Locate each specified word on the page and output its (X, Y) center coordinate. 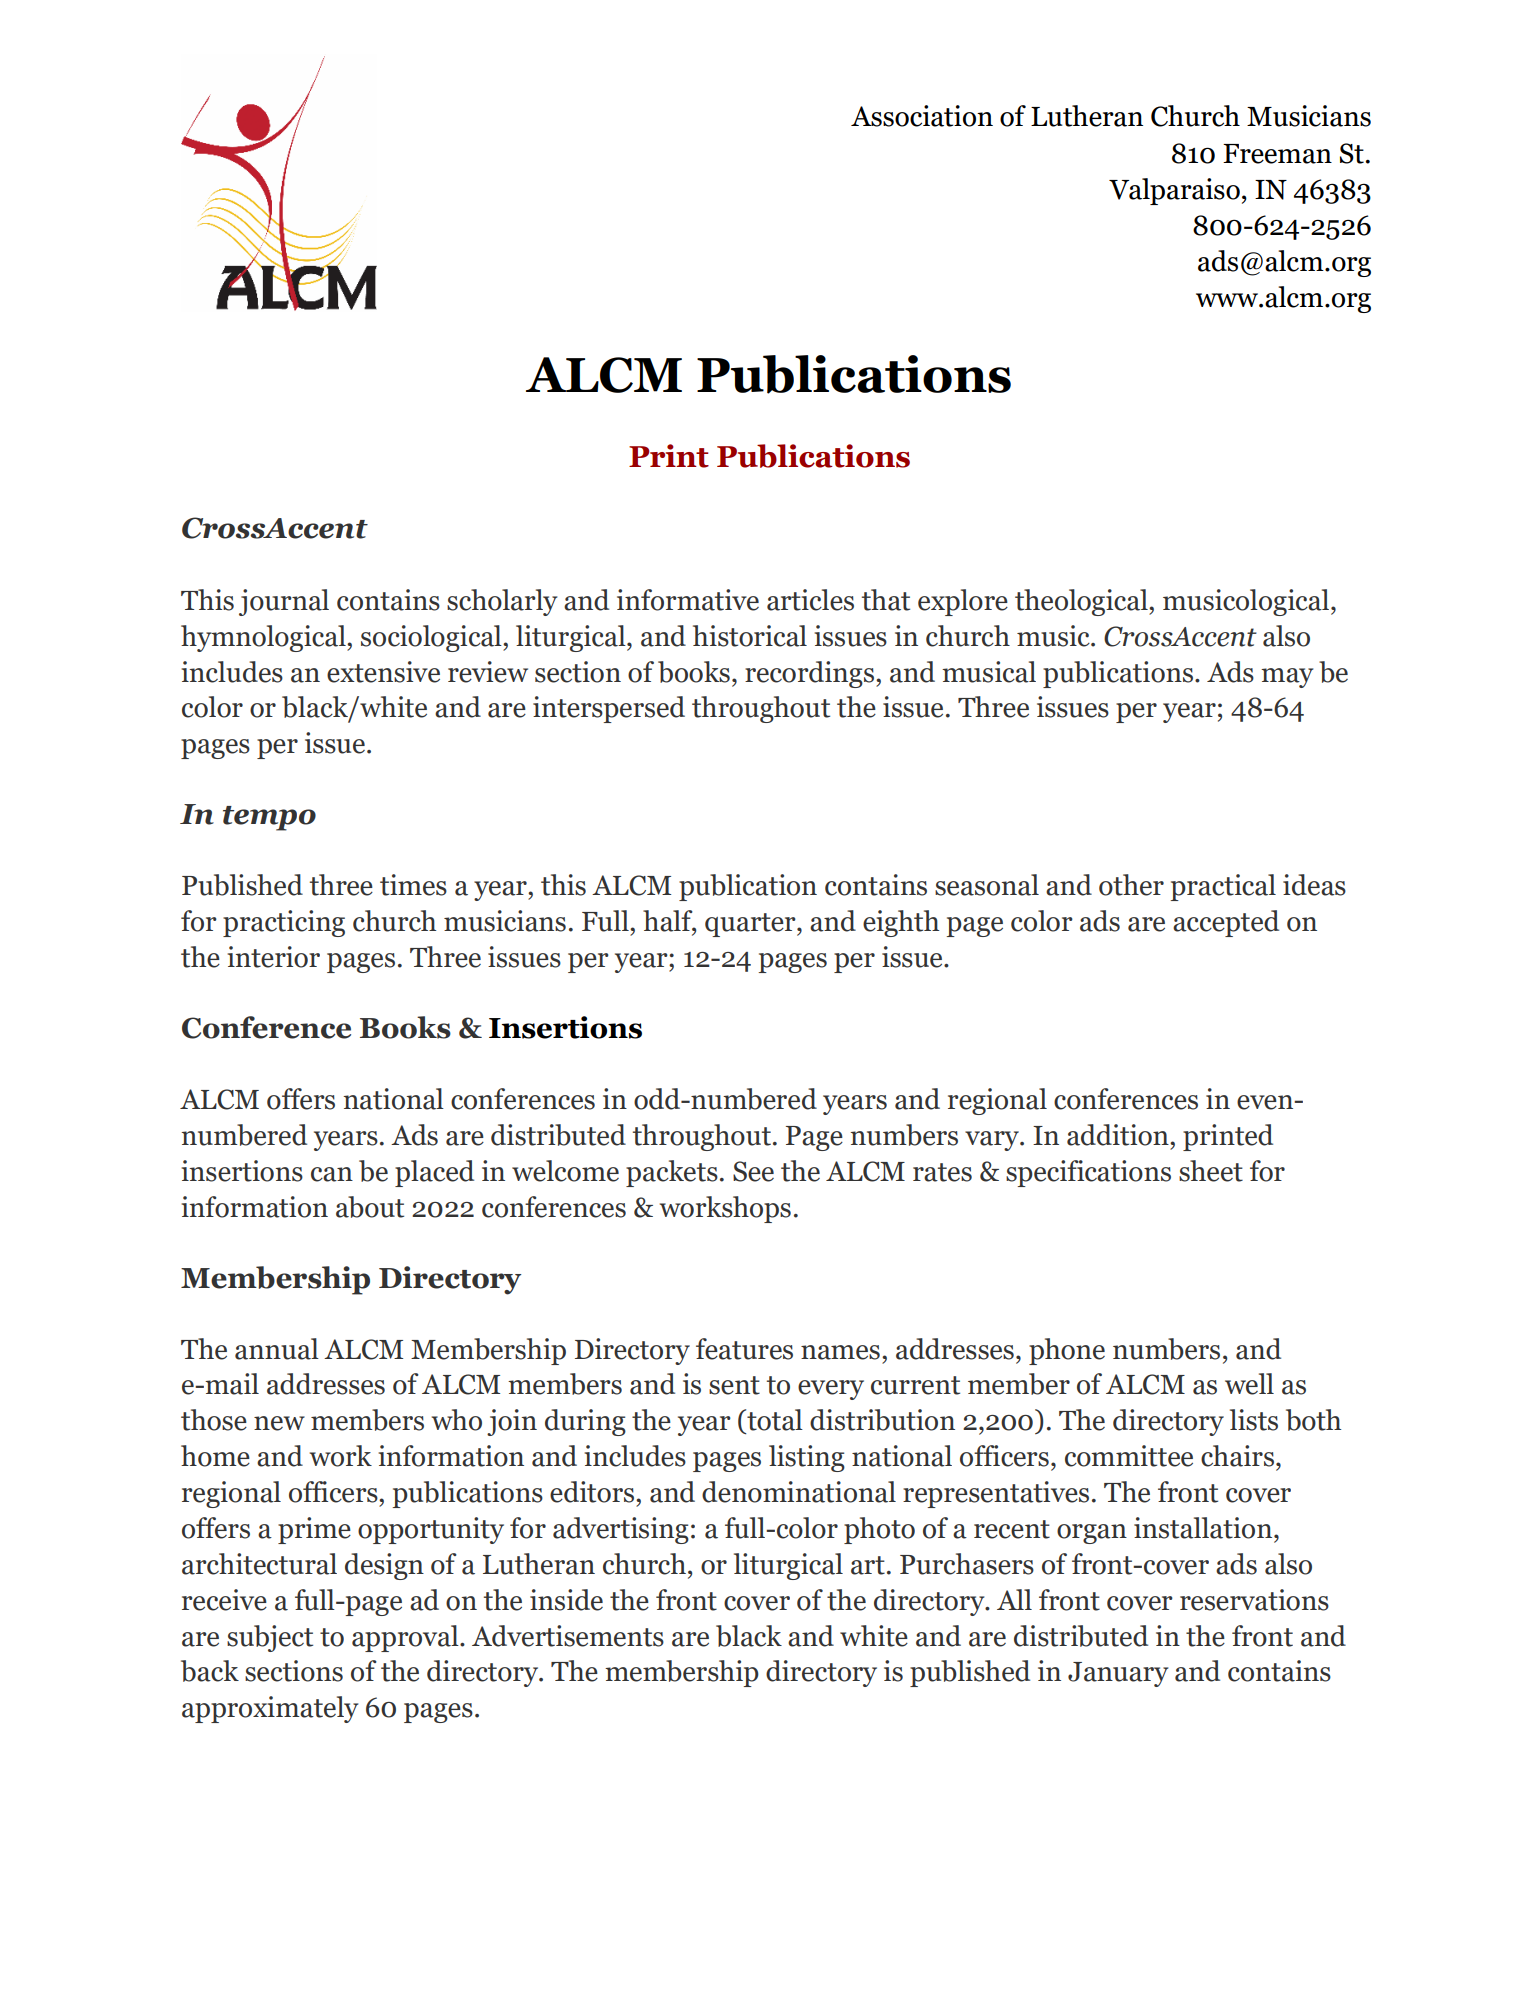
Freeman (1277, 154)
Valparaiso (1174, 191)
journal (284, 602)
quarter (751, 925)
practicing (284, 923)
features (744, 1349)
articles (810, 600)
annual (277, 1349)
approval (406, 1638)
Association (922, 116)
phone (1067, 1351)
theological (1082, 602)
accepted (1226, 923)
